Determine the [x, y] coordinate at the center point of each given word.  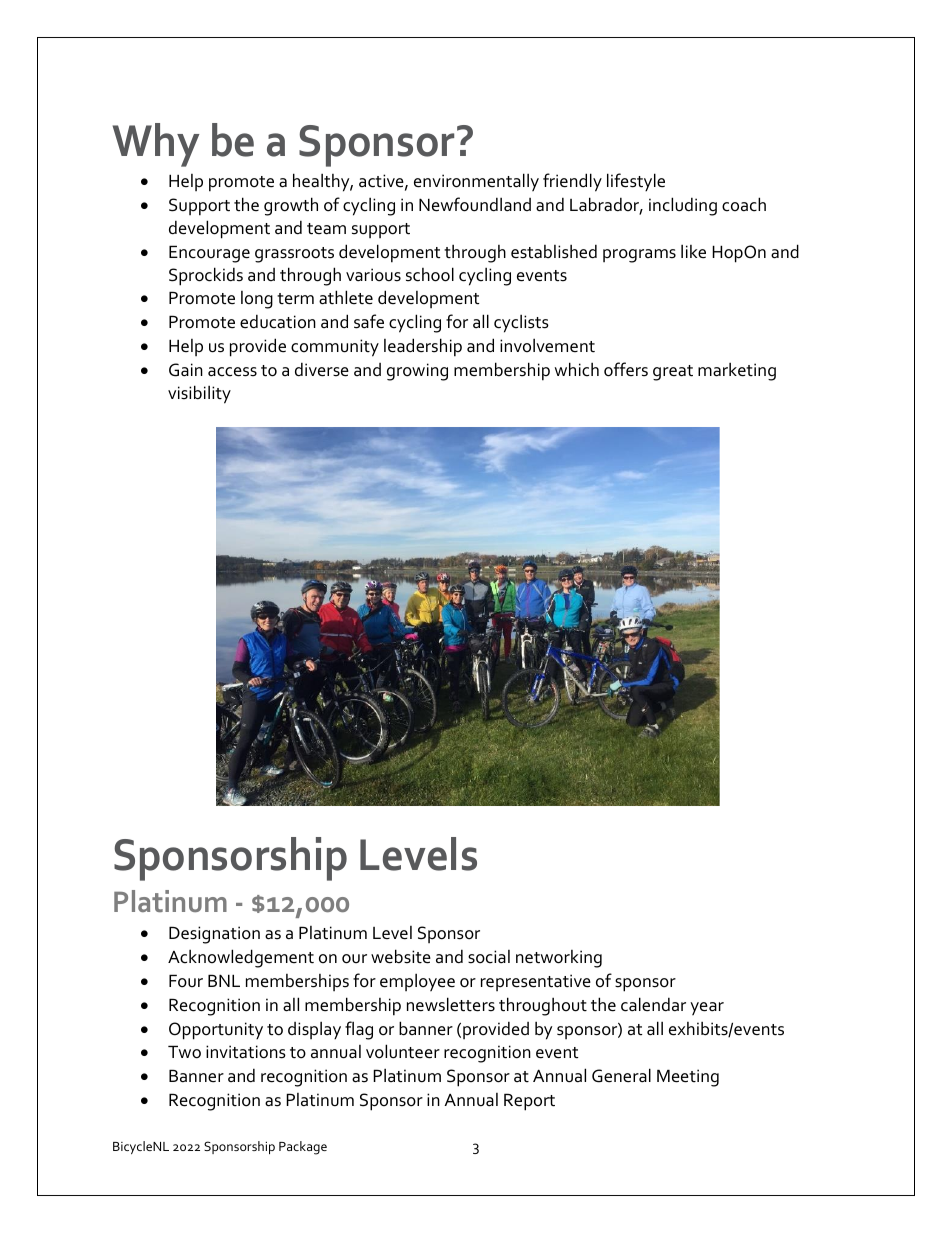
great [673, 373]
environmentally [476, 182]
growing [417, 372]
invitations [246, 1052]
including [683, 206]
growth [291, 206]
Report [529, 1102]
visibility [199, 394]
